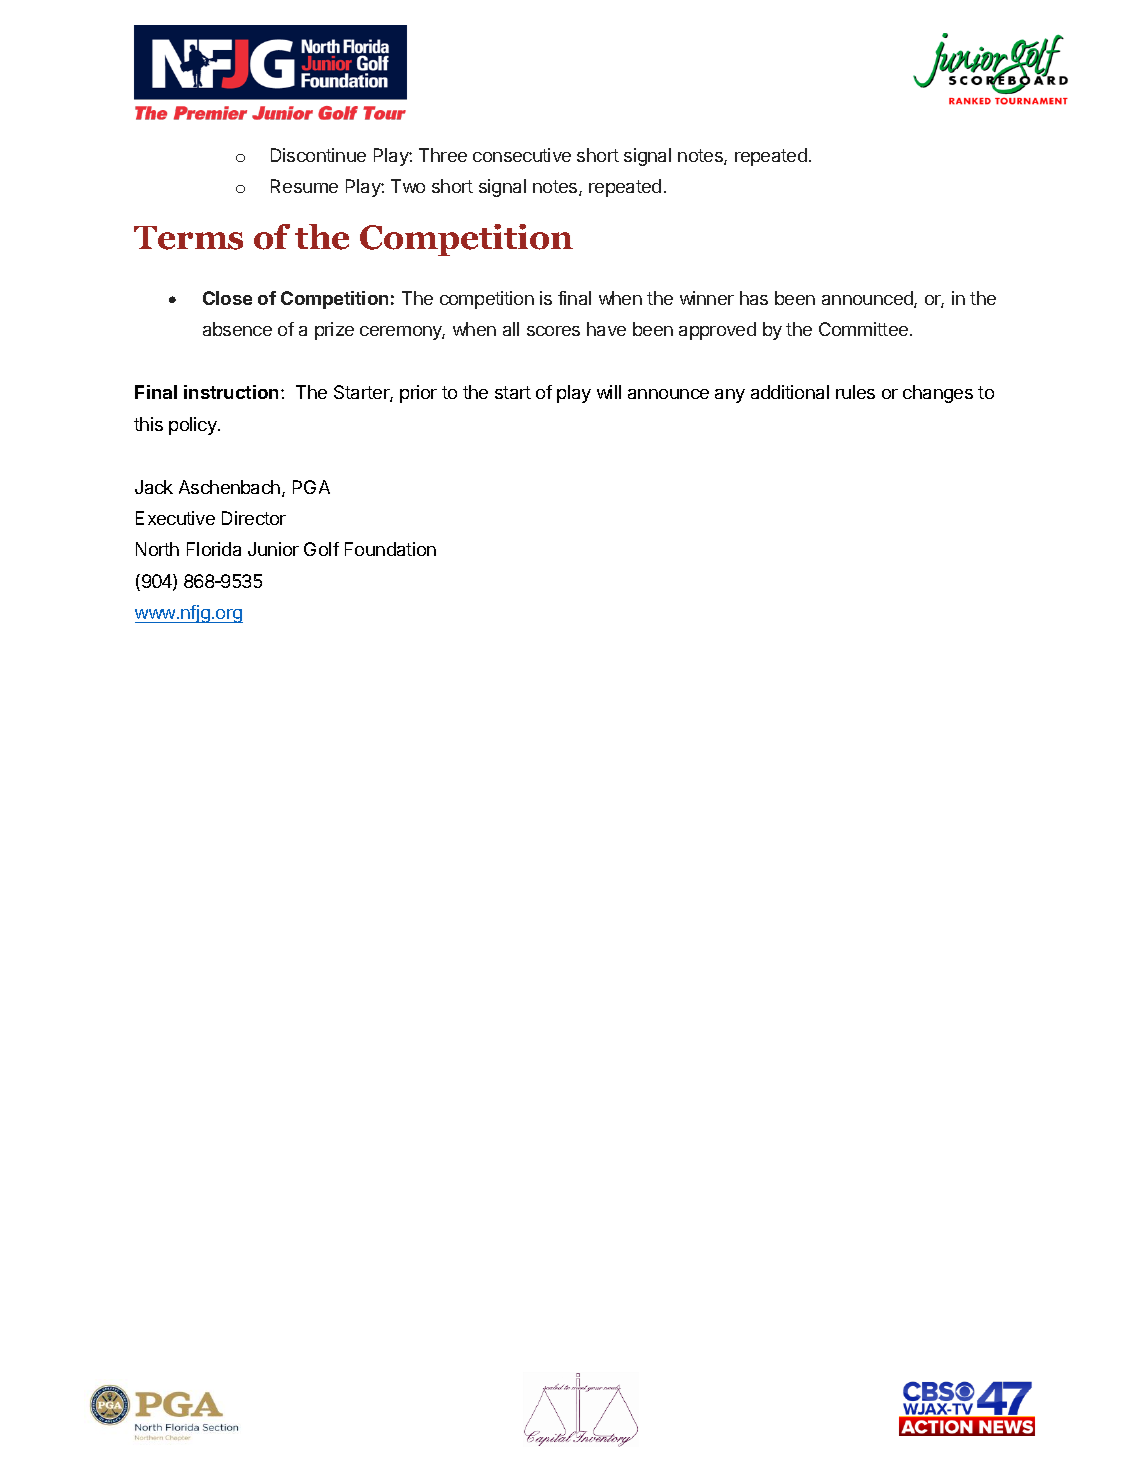 This screenshot has height=1482, width=1145. What do you see at coordinates (194, 426) in the screenshot?
I see `policy` at bounding box center [194, 426].
